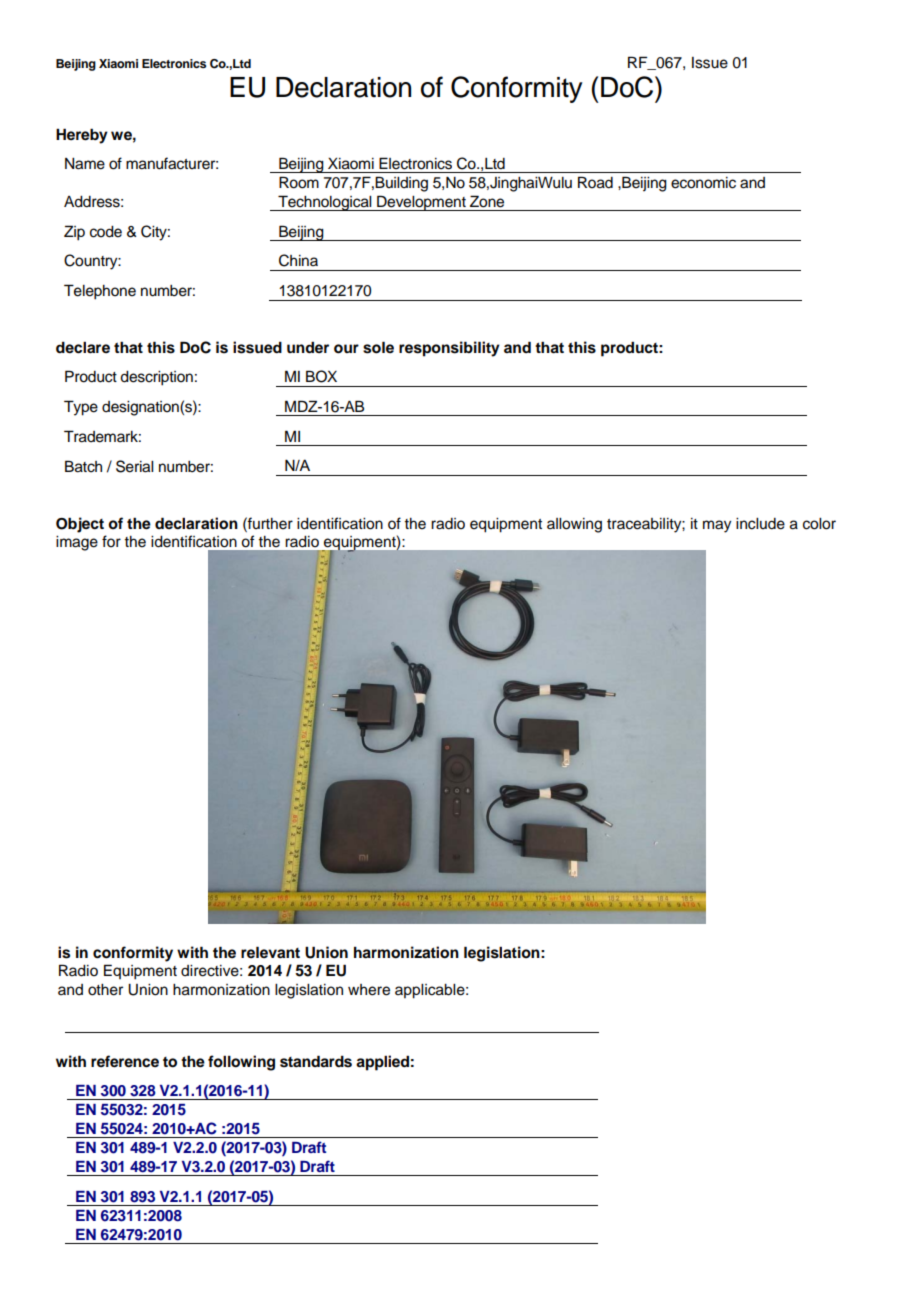 The image size is (924, 1308). I want to click on allowing, so click(574, 525).
